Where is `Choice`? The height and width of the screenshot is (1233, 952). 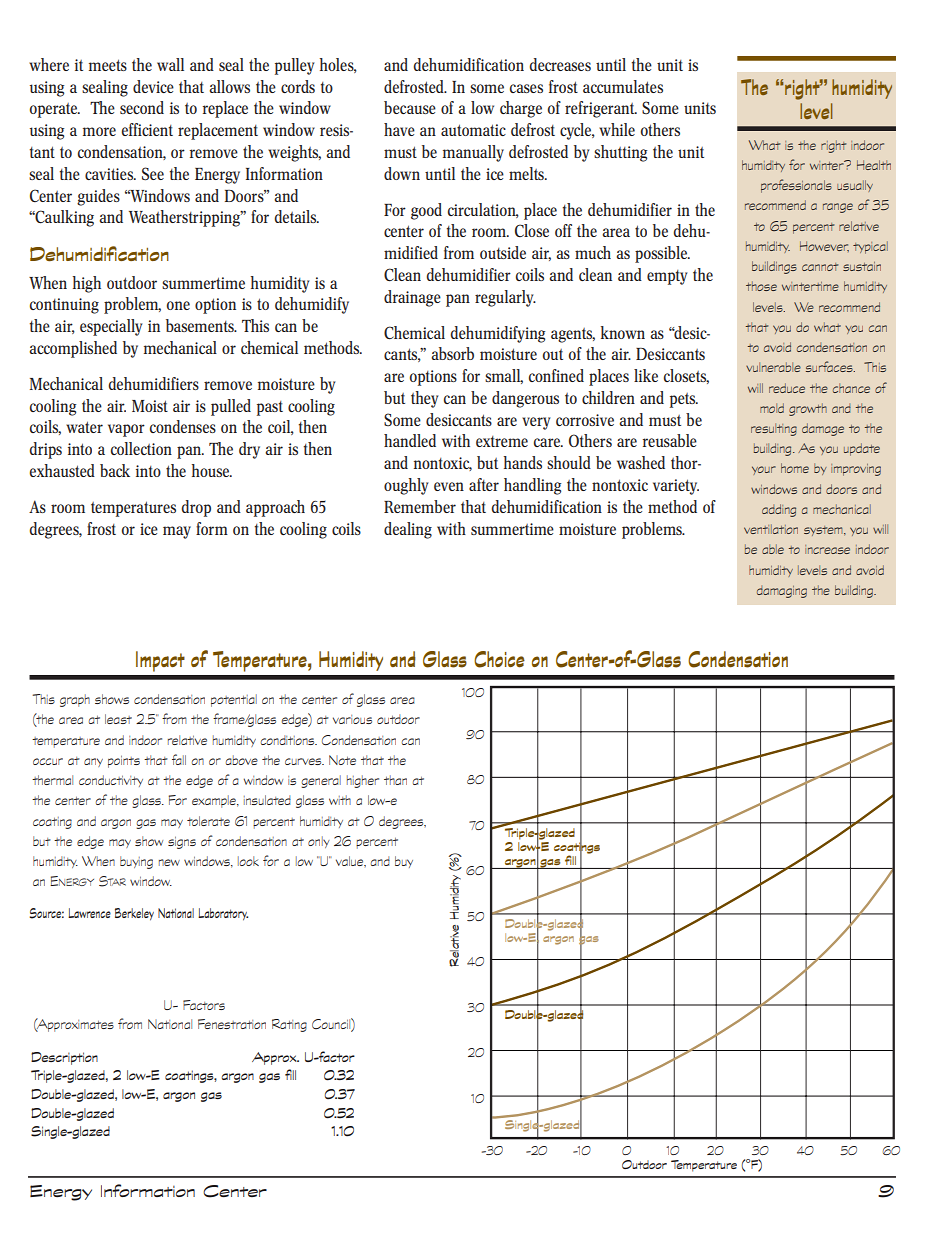
Choice is located at coordinates (499, 659).
